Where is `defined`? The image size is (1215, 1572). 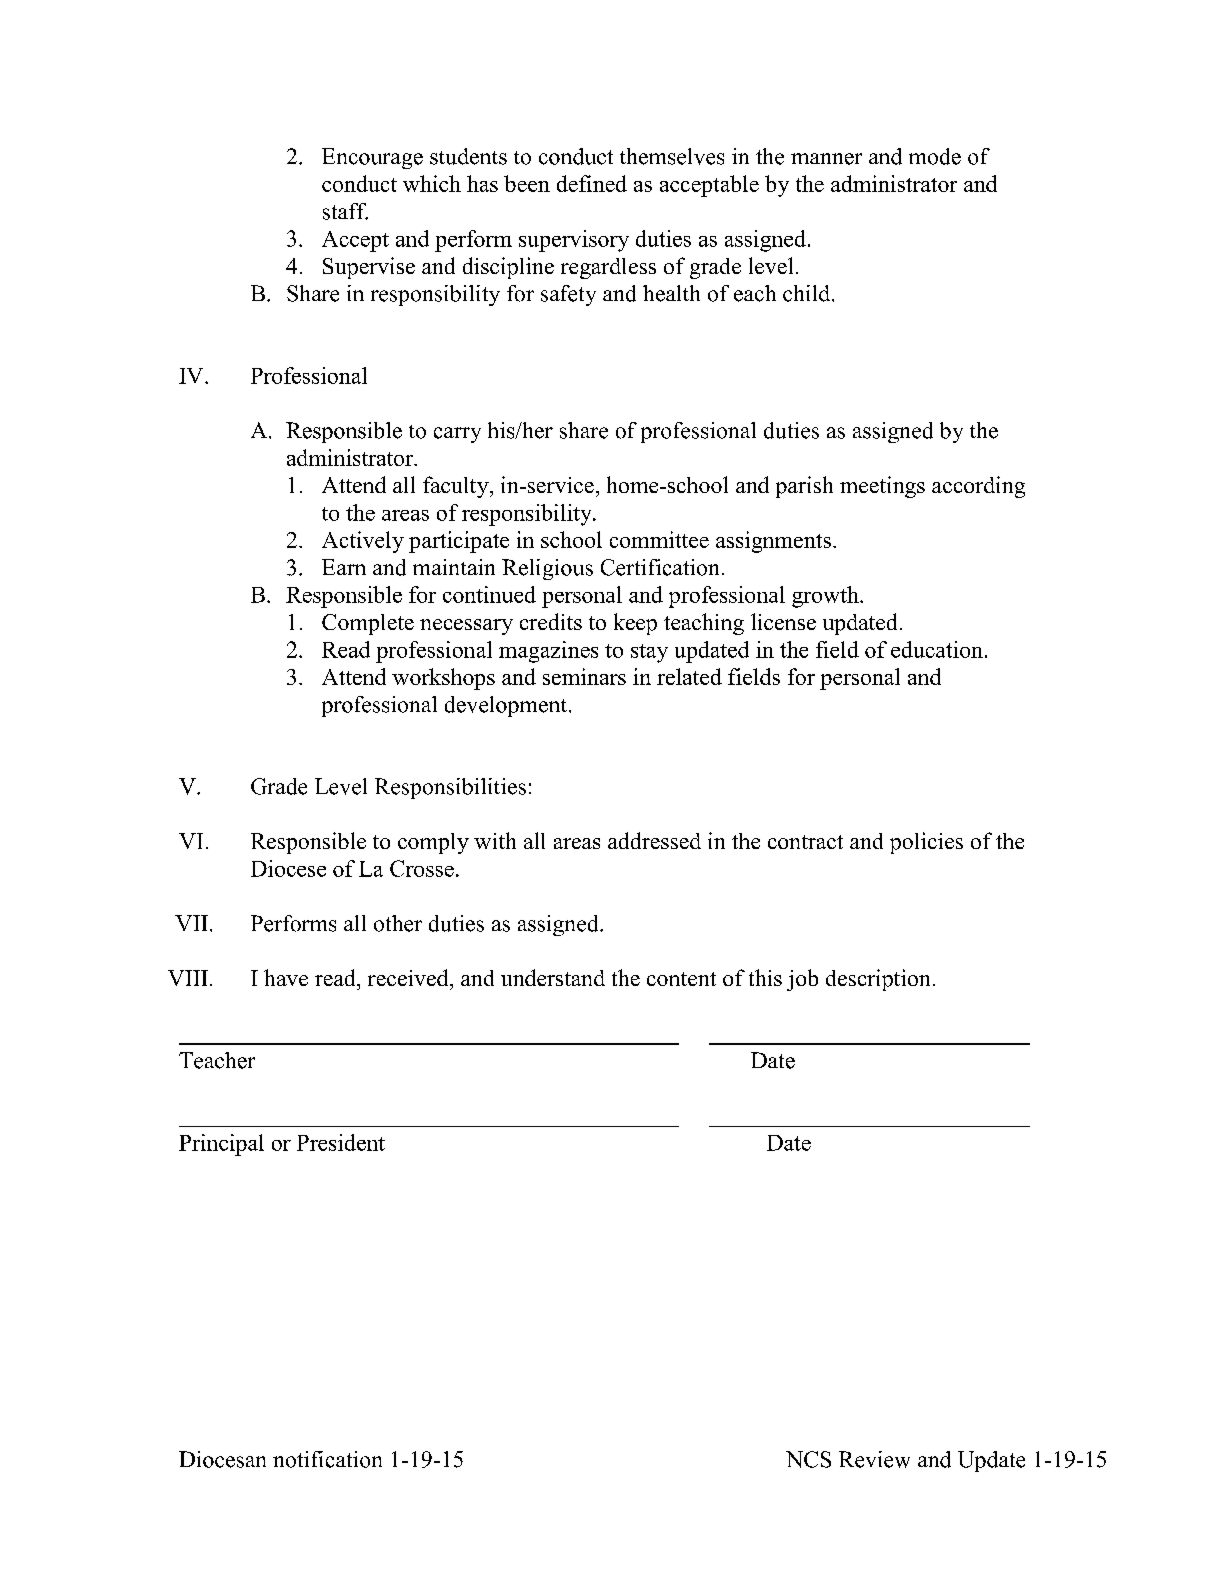
defined is located at coordinates (592, 183).
